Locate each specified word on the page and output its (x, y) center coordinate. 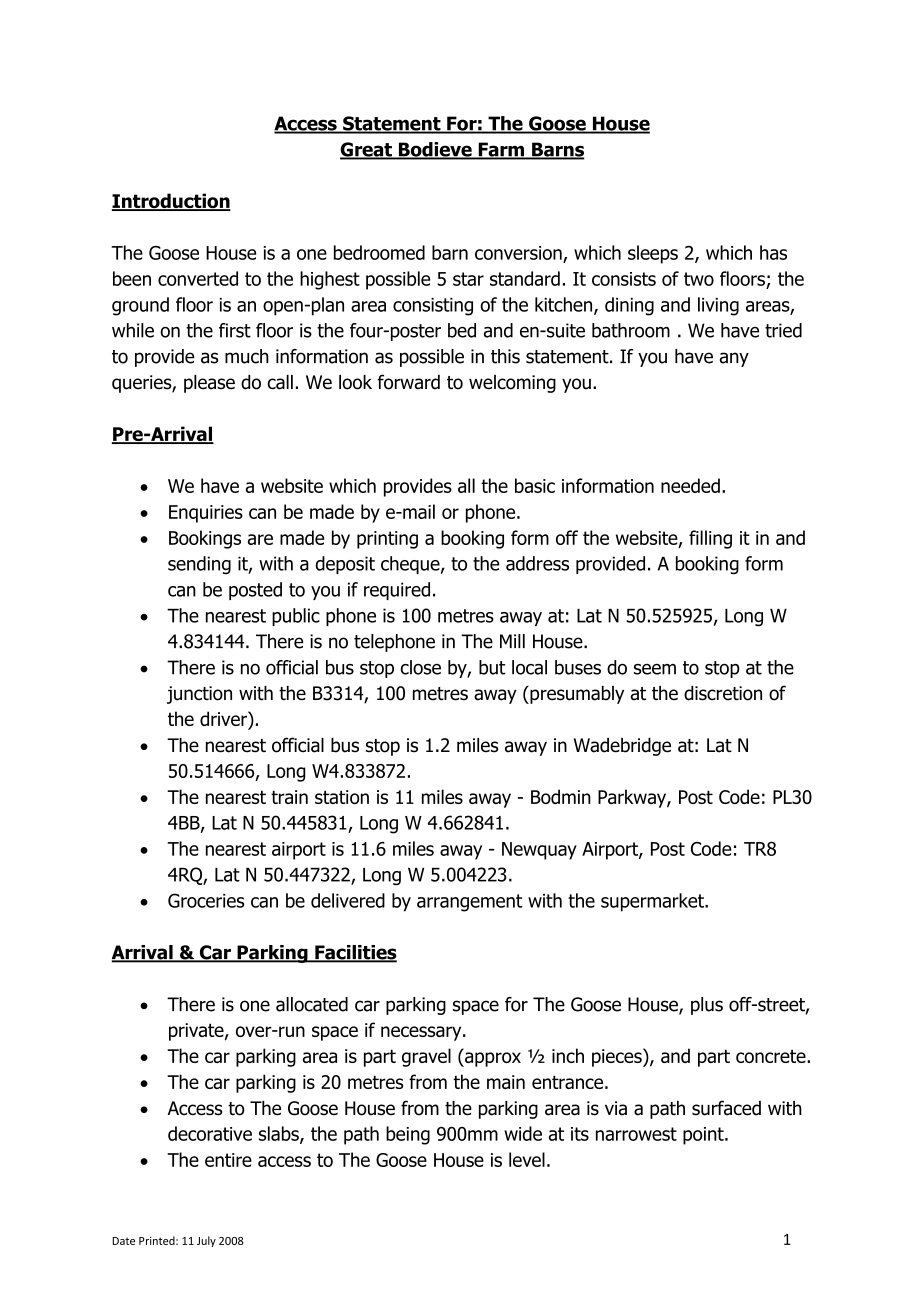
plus (707, 1006)
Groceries (206, 900)
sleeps (653, 254)
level (527, 1159)
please (209, 384)
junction (199, 695)
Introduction (171, 202)
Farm (501, 150)
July (206, 1241)
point (704, 1136)
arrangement (470, 903)
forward (408, 382)
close (421, 667)
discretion (723, 693)
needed (690, 485)
